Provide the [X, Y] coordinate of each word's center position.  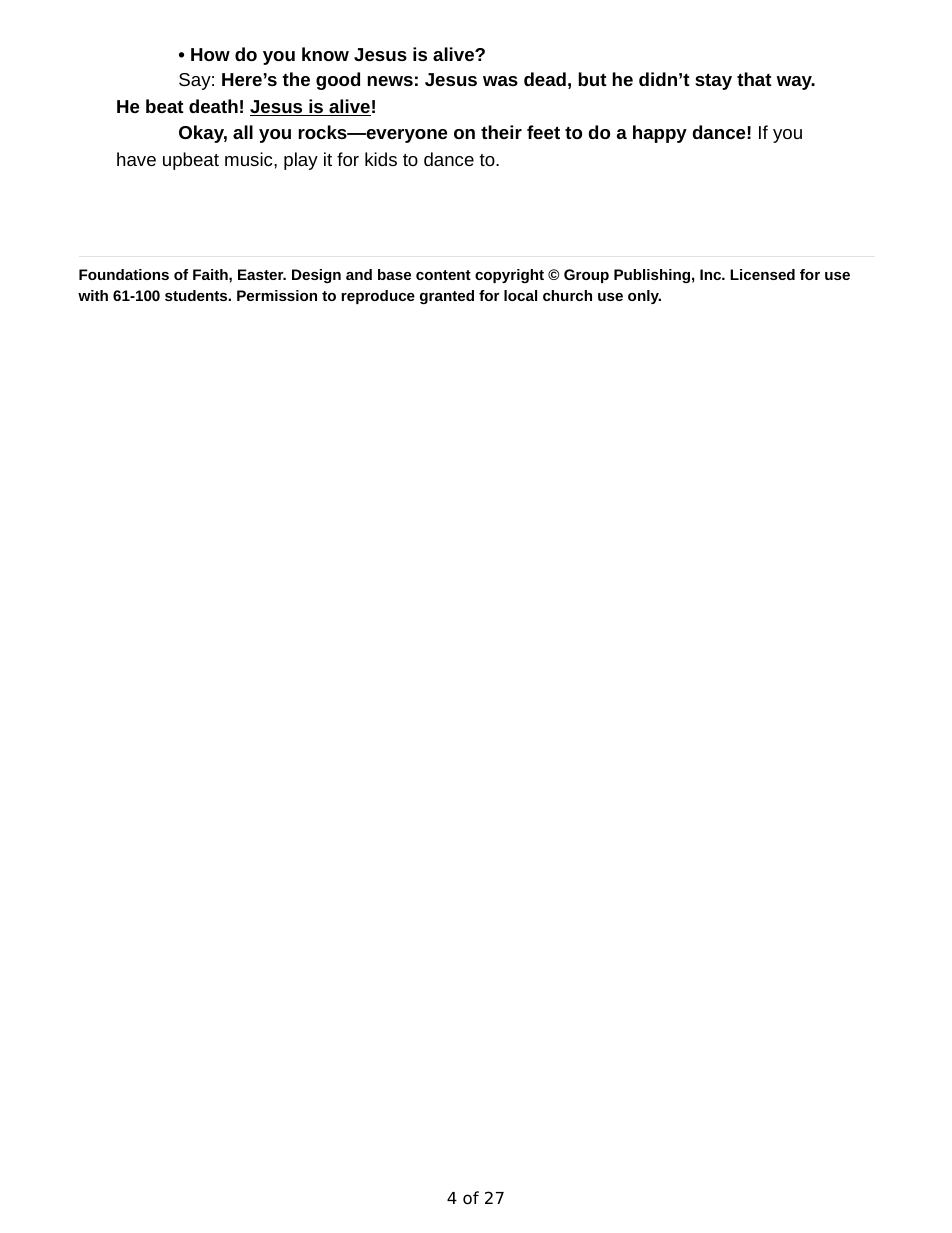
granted [447, 297]
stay [713, 82]
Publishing [652, 276]
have [136, 159]
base [394, 274]
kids [381, 159]
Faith [211, 274]
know [325, 54]
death [213, 106]
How [210, 54]
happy [660, 134]
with [93, 295]
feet [543, 132]
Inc [711, 274]
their [501, 132]
